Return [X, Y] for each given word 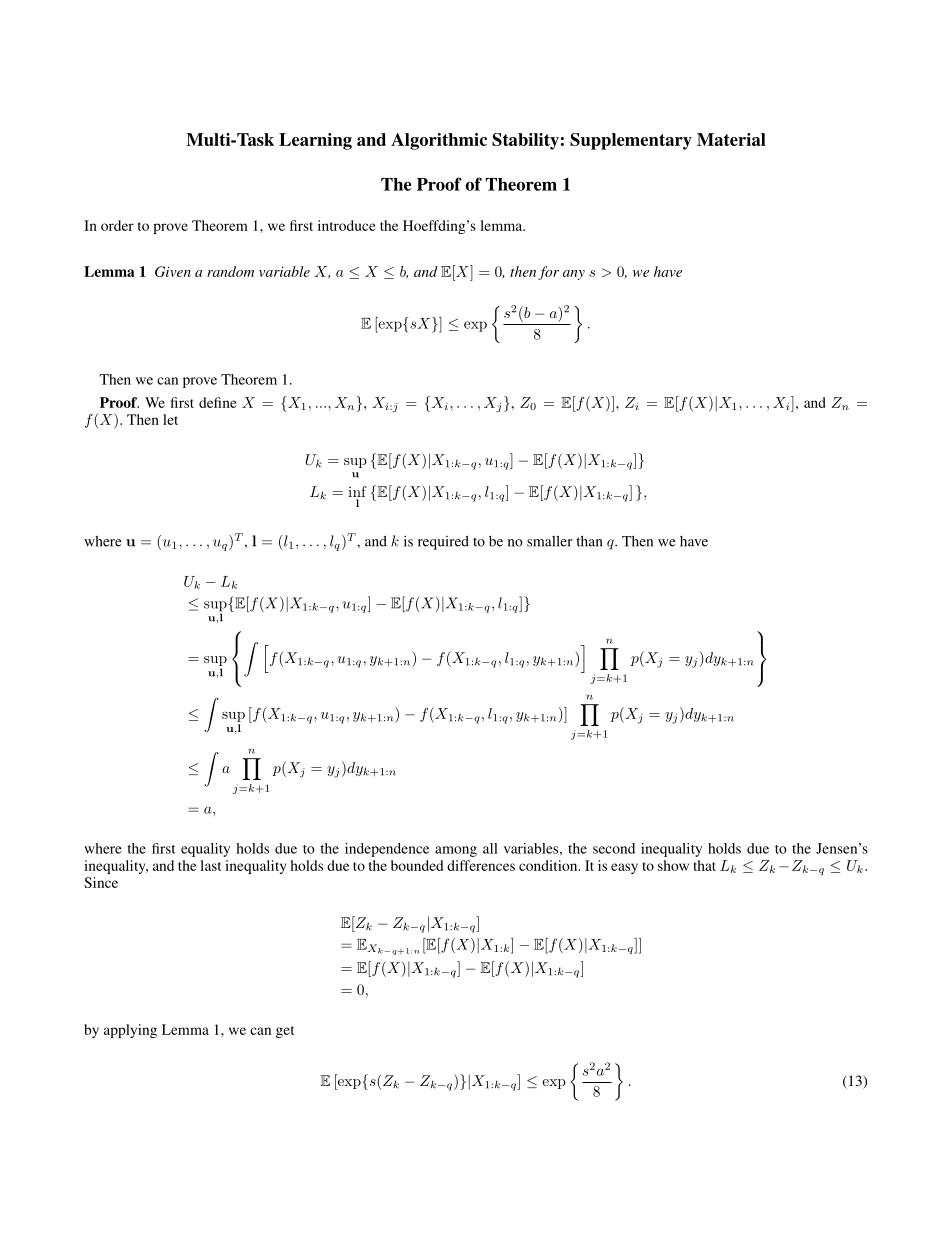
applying [130, 1031]
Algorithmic [439, 141]
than [589, 541]
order [117, 225]
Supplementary [631, 141]
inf [357, 491]
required [443, 543]
